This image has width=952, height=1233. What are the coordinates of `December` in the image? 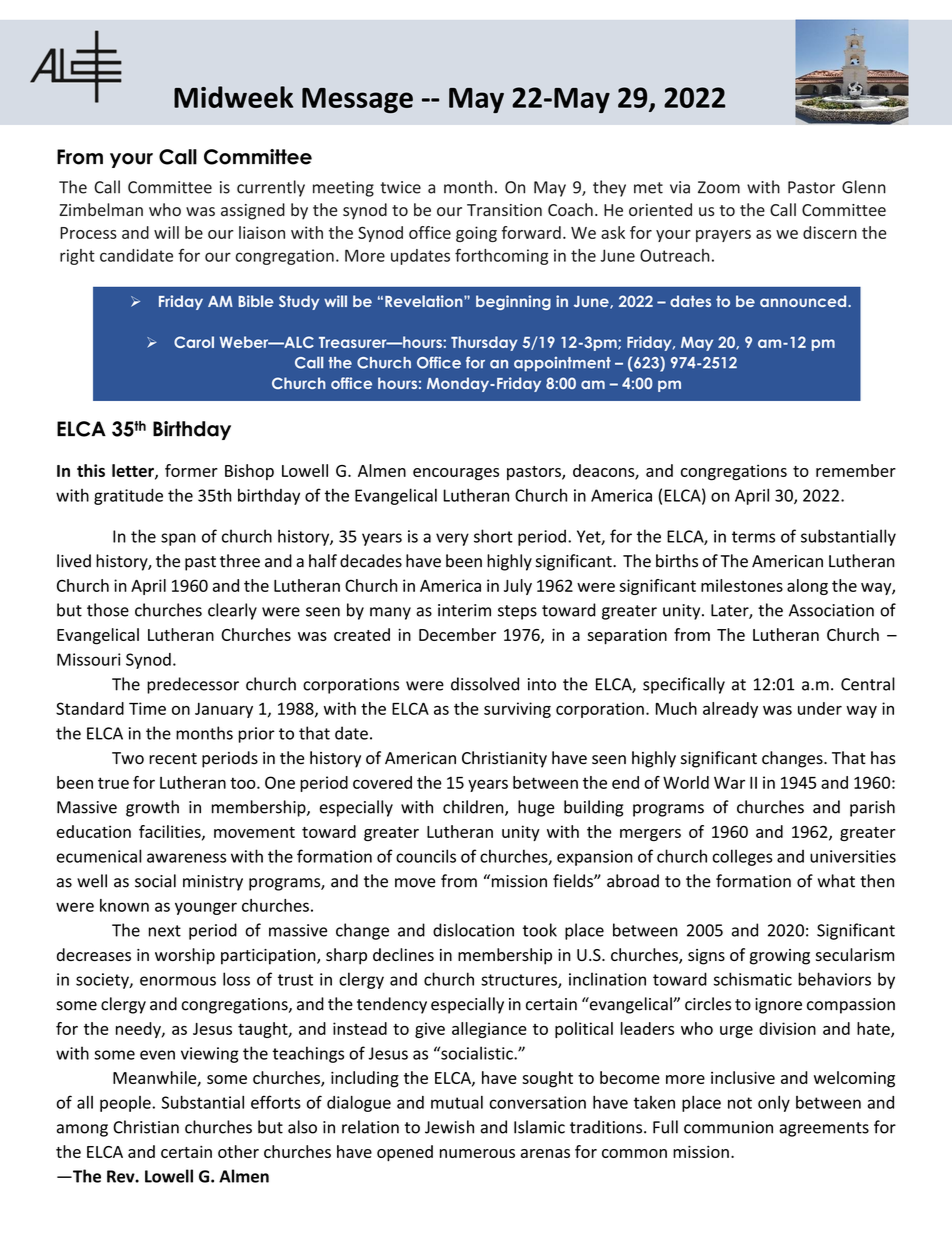 It's located at (457, 634).
